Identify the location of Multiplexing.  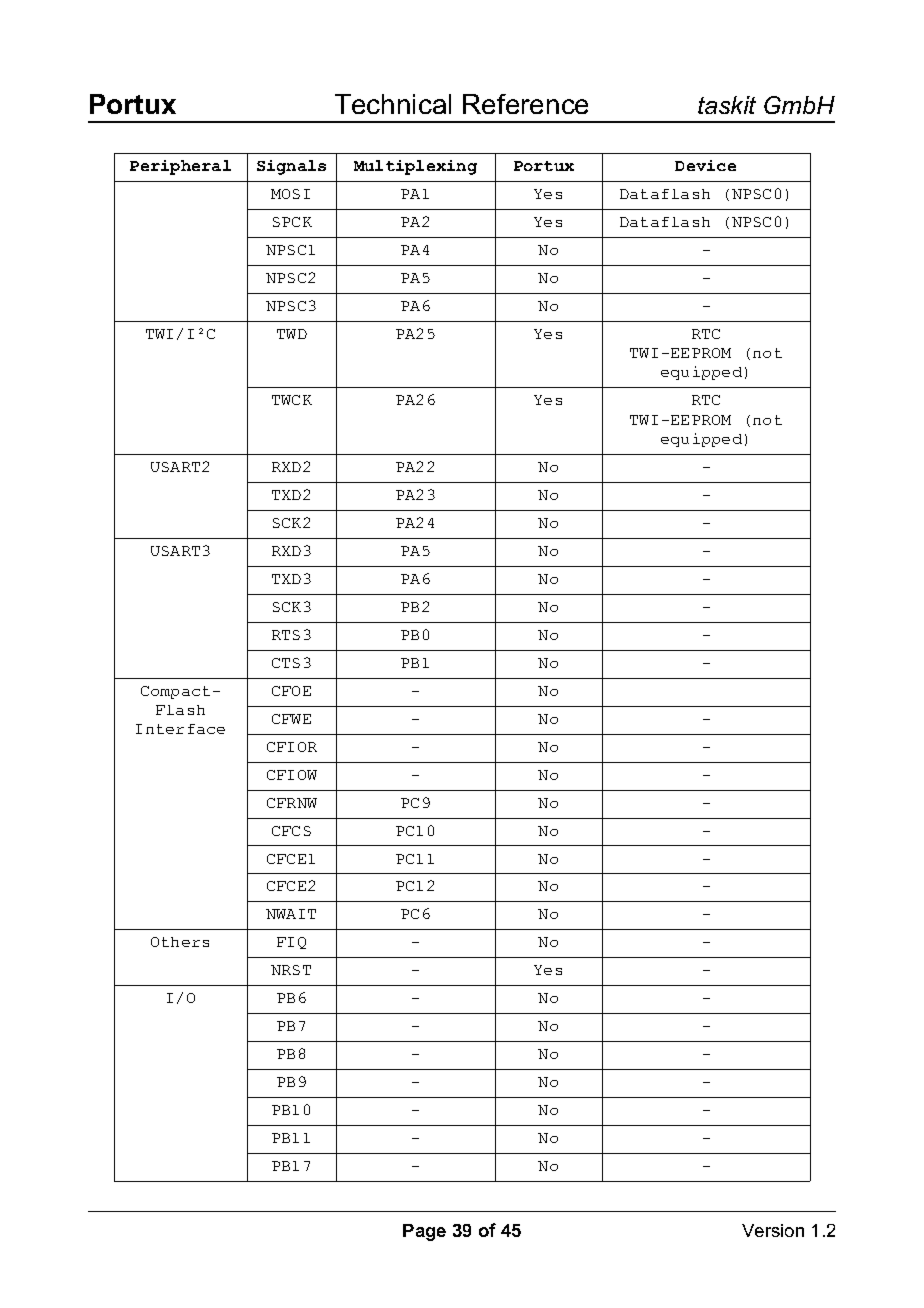
(415, 167).
